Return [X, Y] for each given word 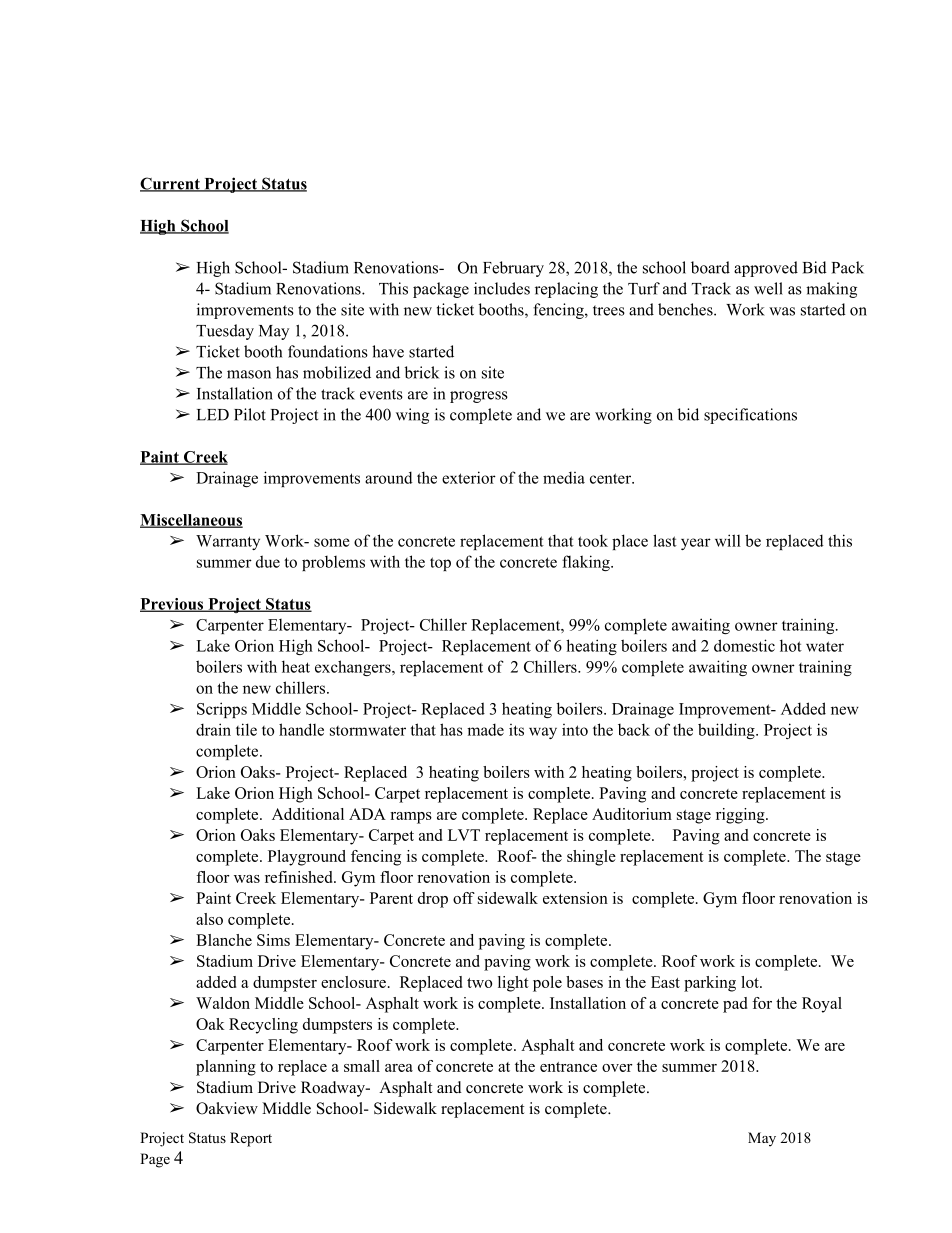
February [513, 269]
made [485, 729]
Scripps [222, 710]
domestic [744, 645]
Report [251, 1139]
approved [766, 269]
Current [171, 184]
